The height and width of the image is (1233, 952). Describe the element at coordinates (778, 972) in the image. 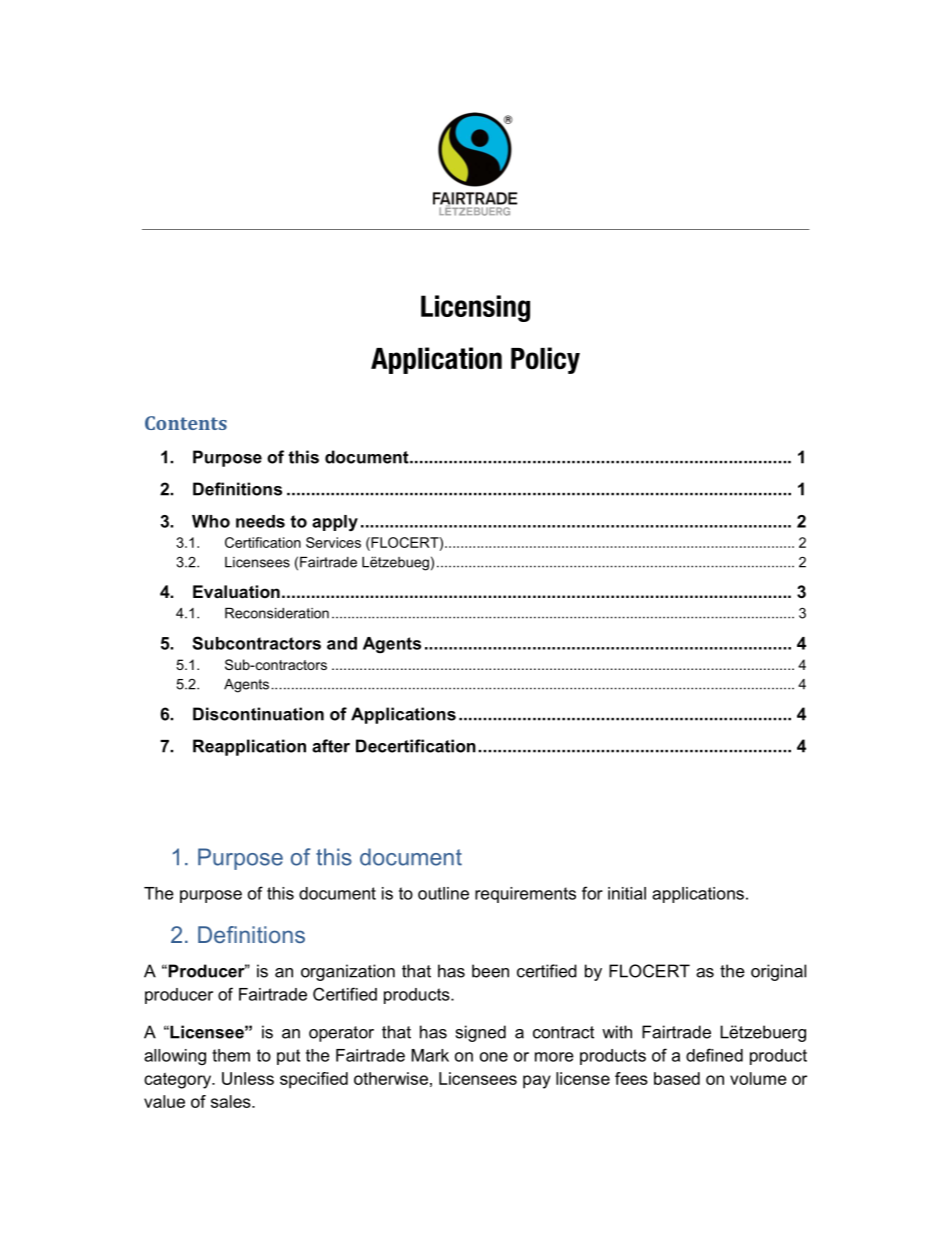

I see `original` at that location.
